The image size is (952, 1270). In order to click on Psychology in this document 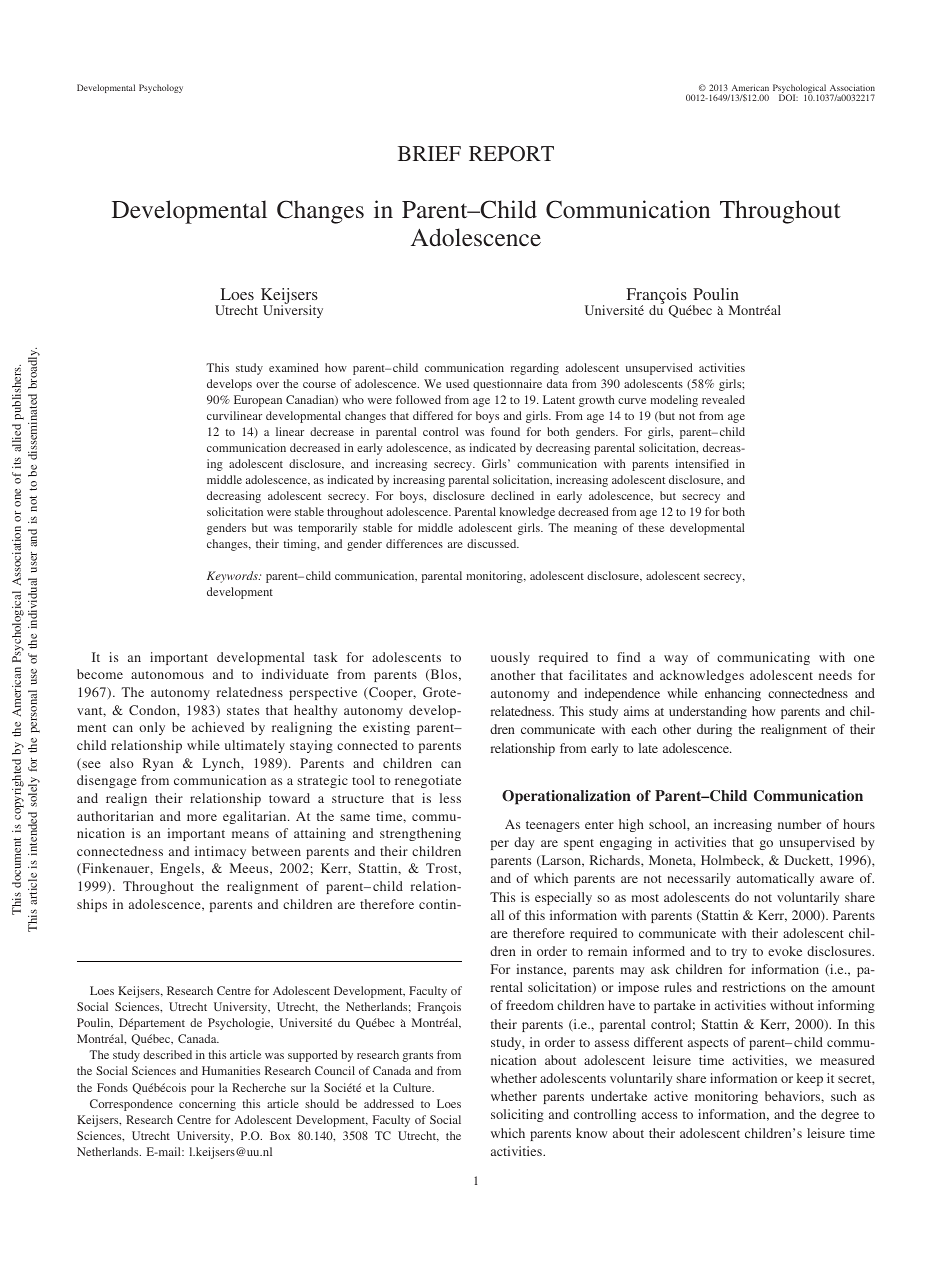, I will do `click(161, 88)`.
